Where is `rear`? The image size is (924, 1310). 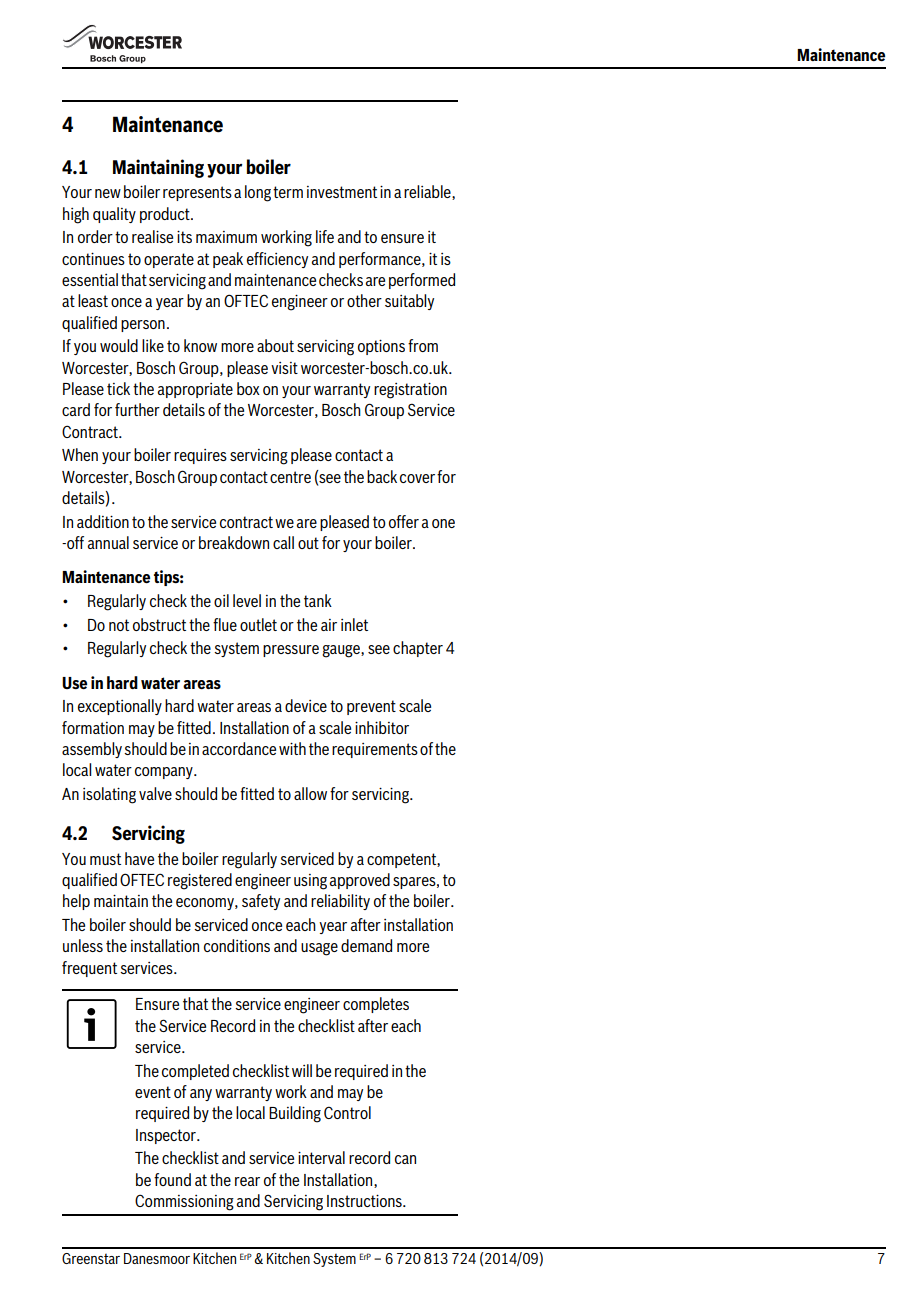 rear is located at coordinates (247, 1181).
